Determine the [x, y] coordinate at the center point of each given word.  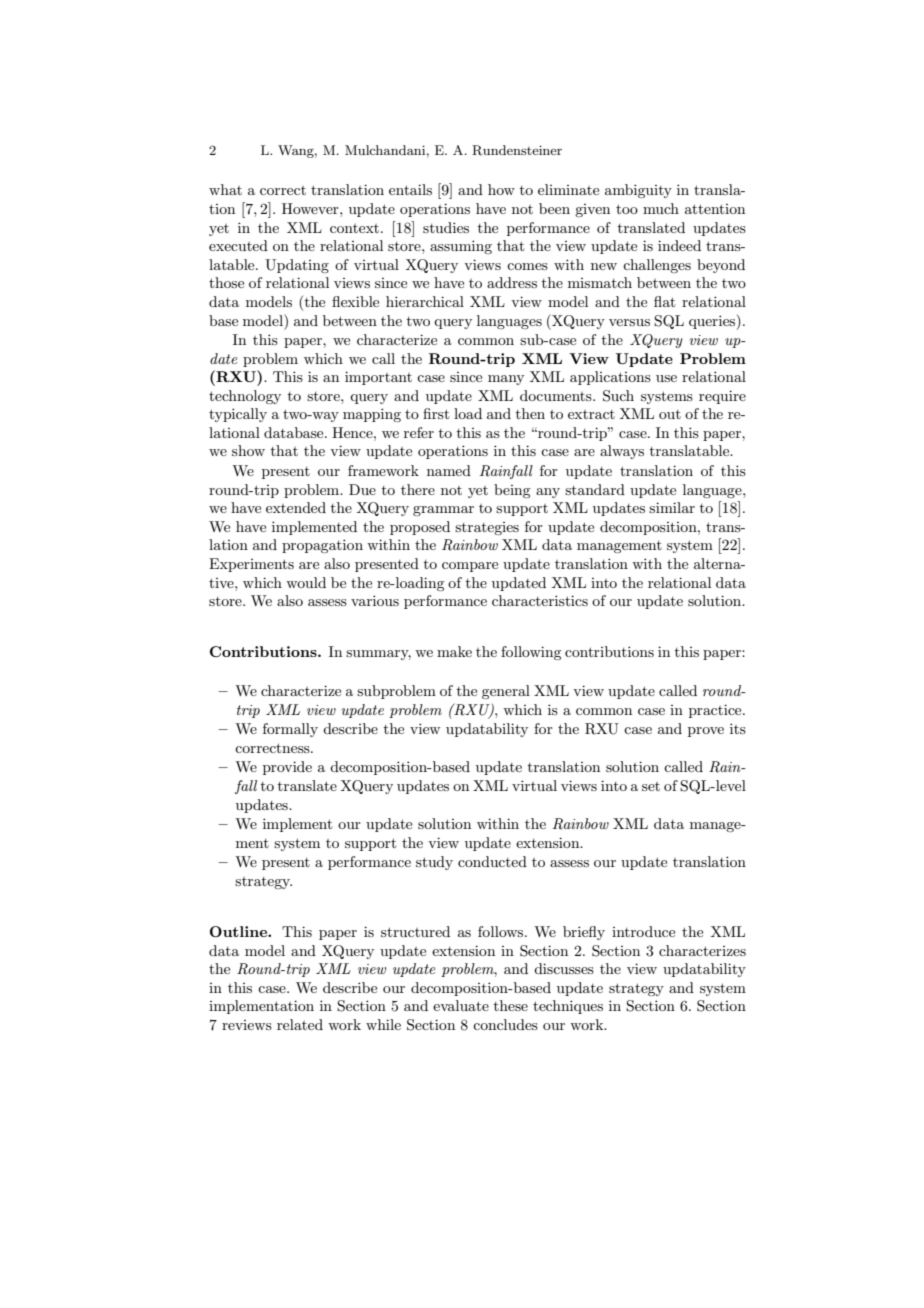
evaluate [461, 1005]
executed [238, 245]
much [661, 208]
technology [245, 397]
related [300, 1024]
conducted [492, 861]
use [666, 378]
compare [470, 567]
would [306, 582]
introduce [643, 931]
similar [672, 507]
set [651, 786]
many [506, 380]
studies [446, 227]
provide [287, 768]
